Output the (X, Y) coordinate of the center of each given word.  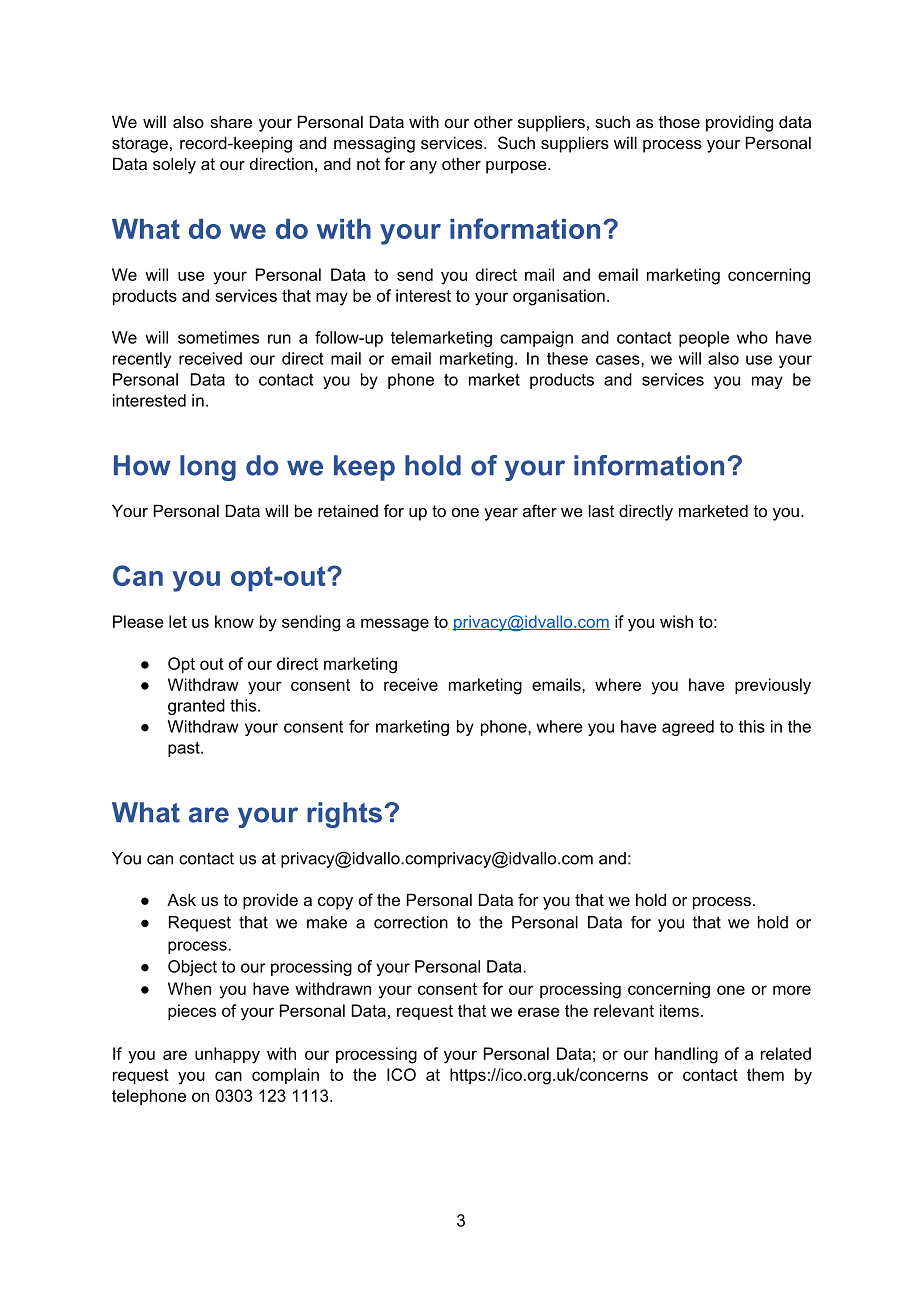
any (423, 167)
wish (676, 621)
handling (686, 1055)
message (395, 625)
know (234, 621)
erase (539, 1012)
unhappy (227, 1055)
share (231, 121)
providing (739, 123)
